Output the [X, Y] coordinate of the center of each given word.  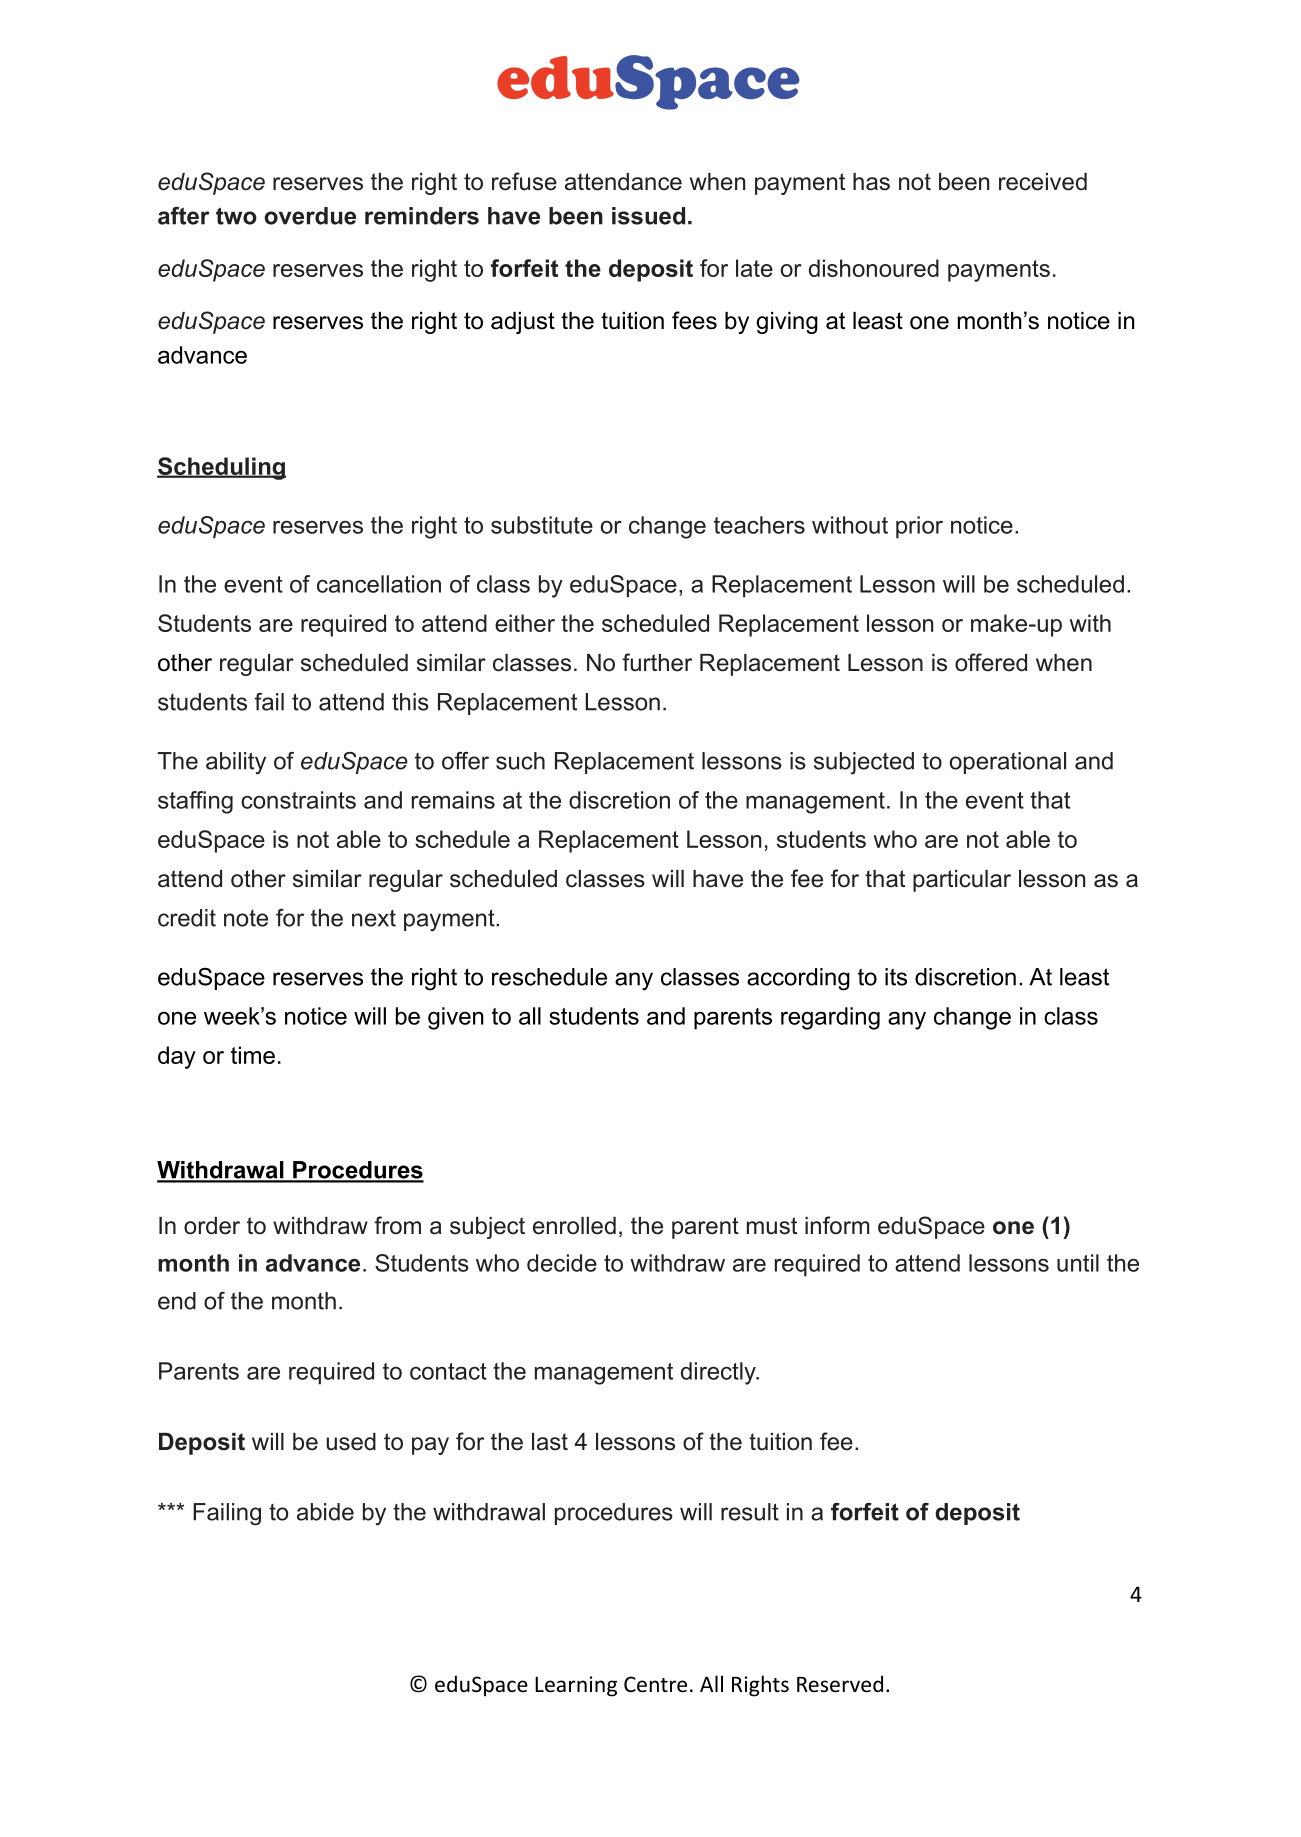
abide [325, 1512]
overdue [310, 216]
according [798, 979]
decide [562, 1263]
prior [919, 527]
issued [648, 216]
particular [962, 881]
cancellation [379, 584]
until [1078, 1263]
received [1043, 182]
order [212, 1226]
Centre [655, 1684]
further [657, 662]
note [246, 918]
